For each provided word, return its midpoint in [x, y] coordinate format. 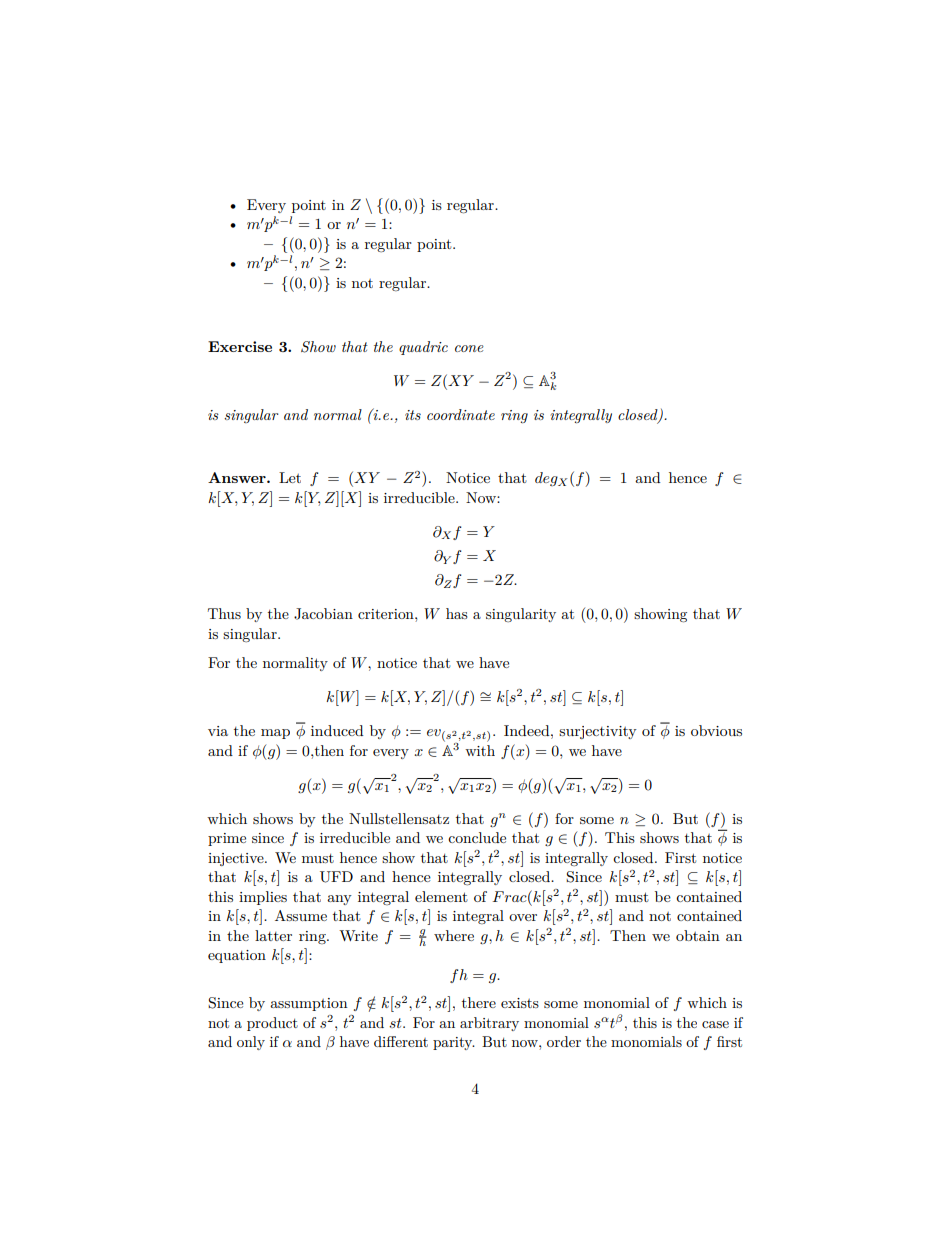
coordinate [461, 414]
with [480, 750]
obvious [716, 730]
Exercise [240, 346]
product [272, 1024]
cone [469, 348]
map [275, 734]
